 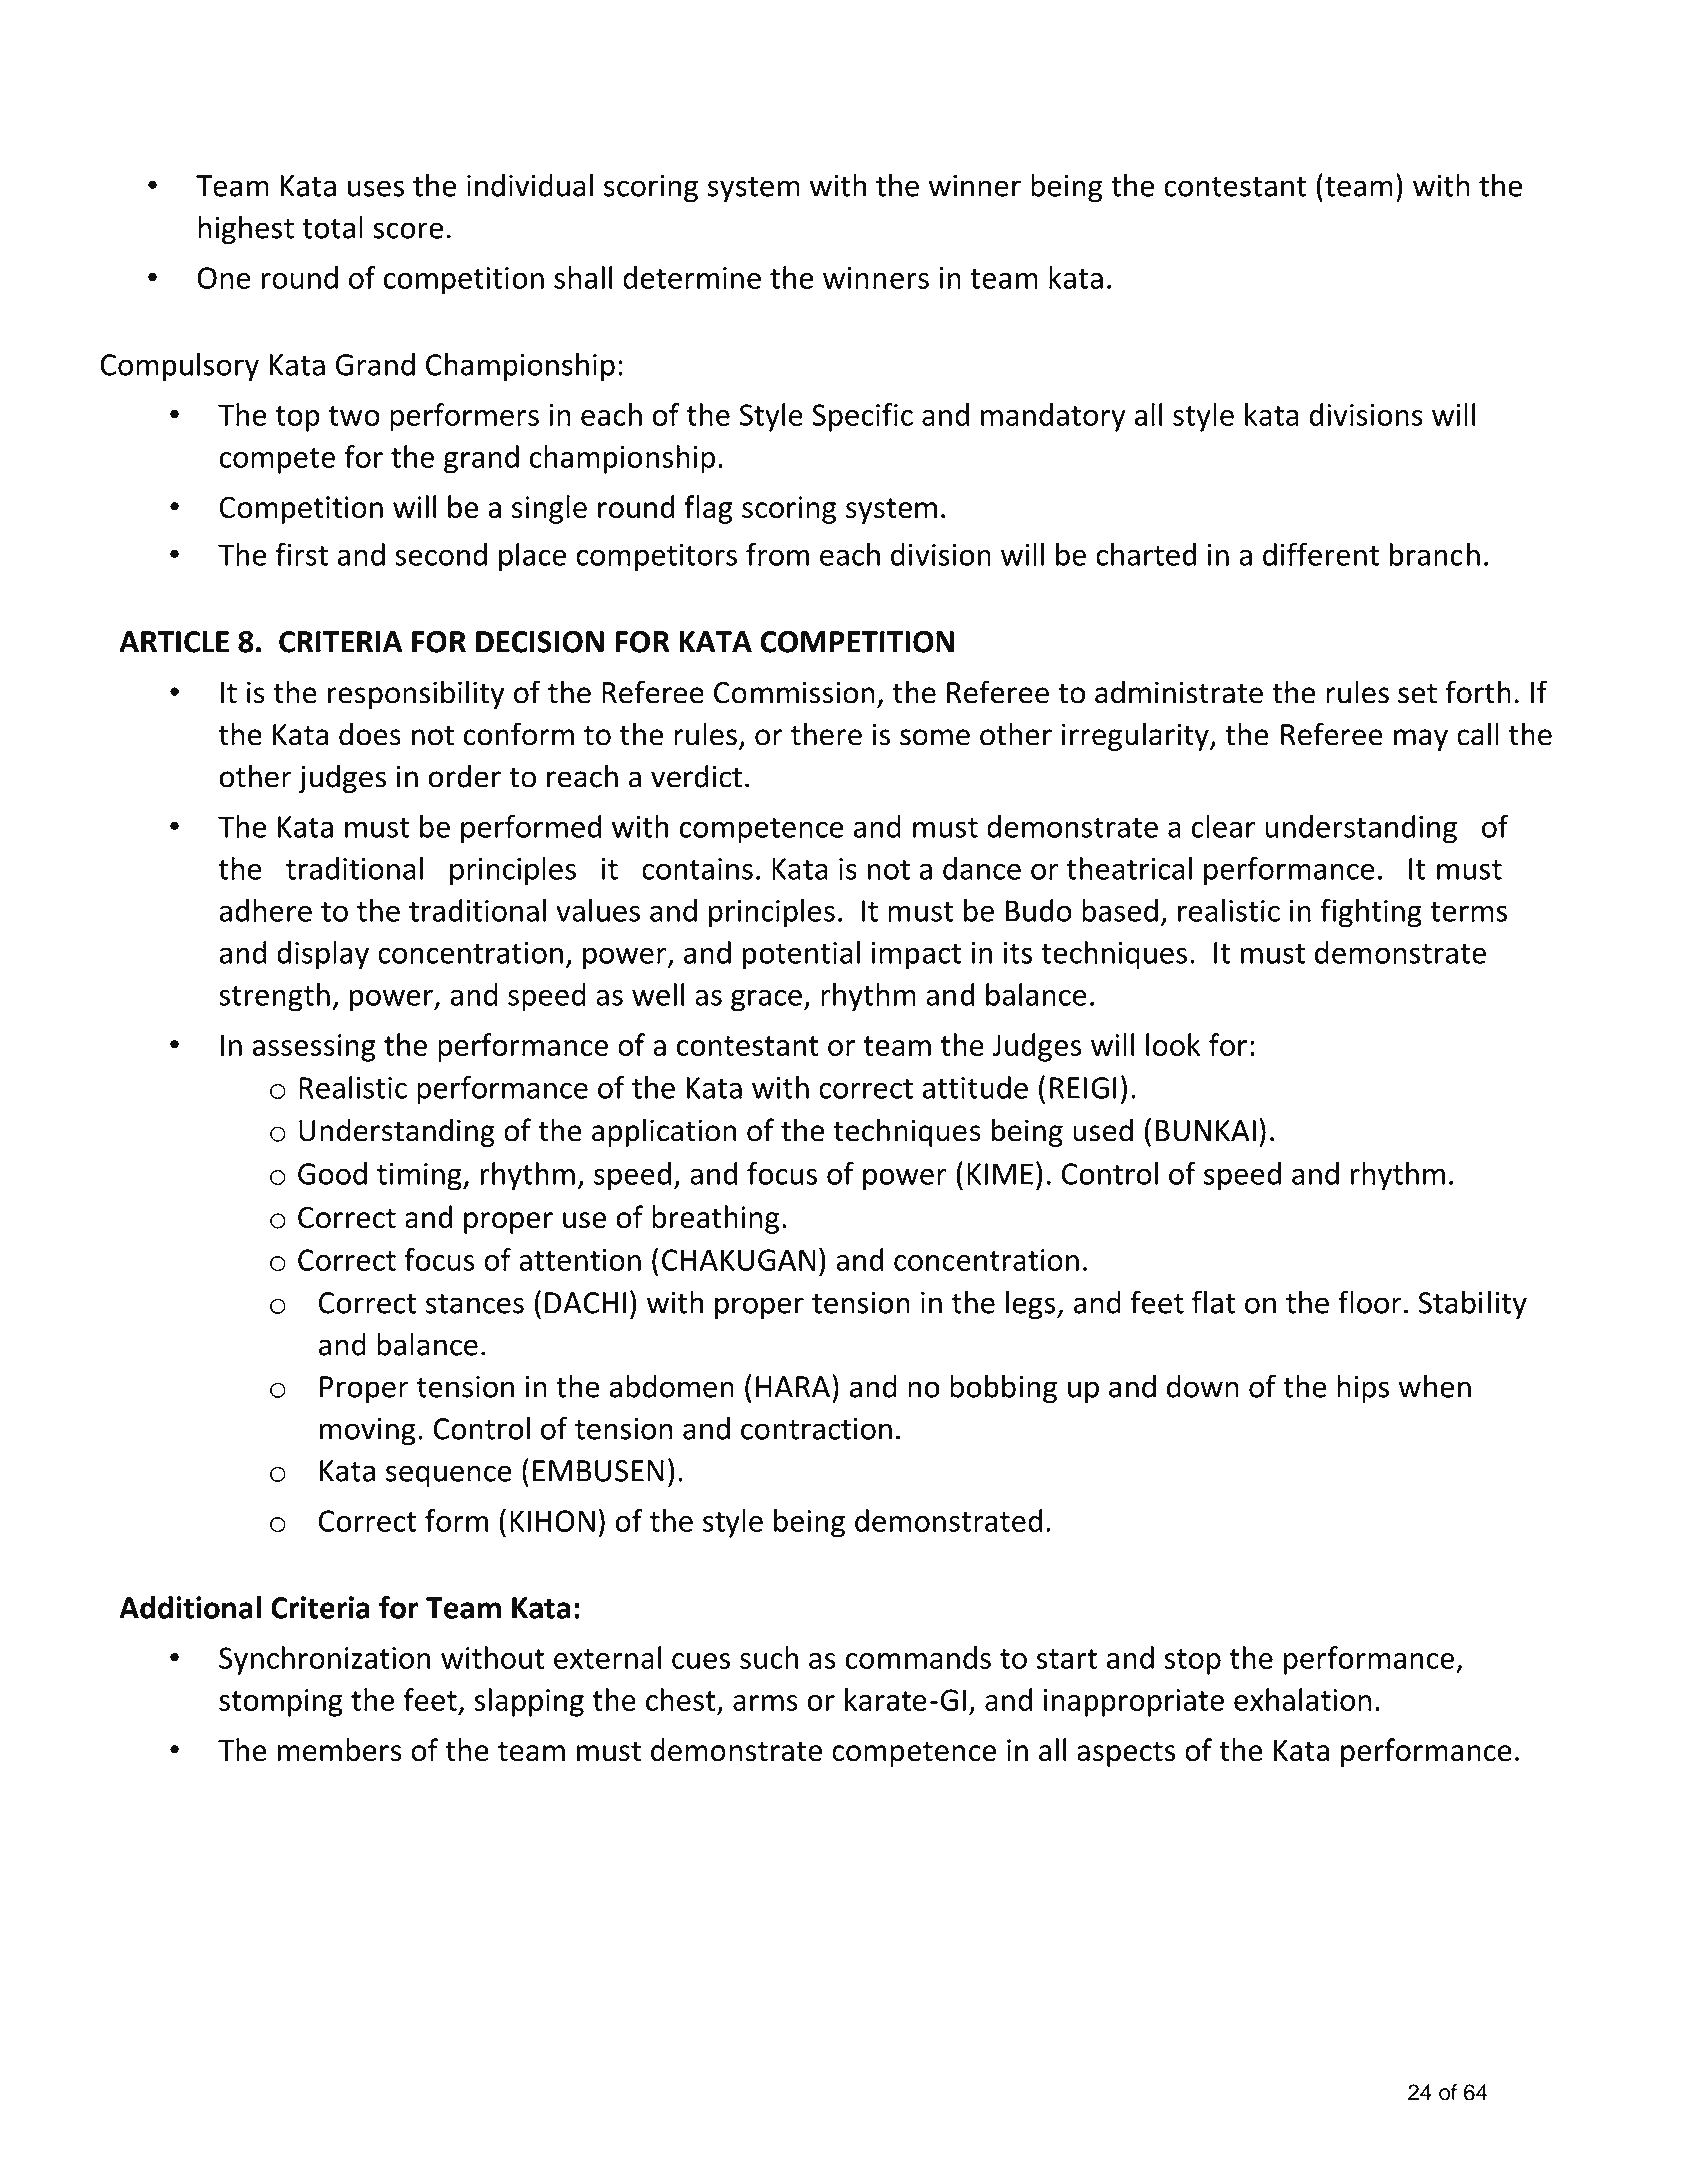 What do you see at coordinates (281, 1703) in the page?
I see `stomping` at bounding box center [281, 1703].
